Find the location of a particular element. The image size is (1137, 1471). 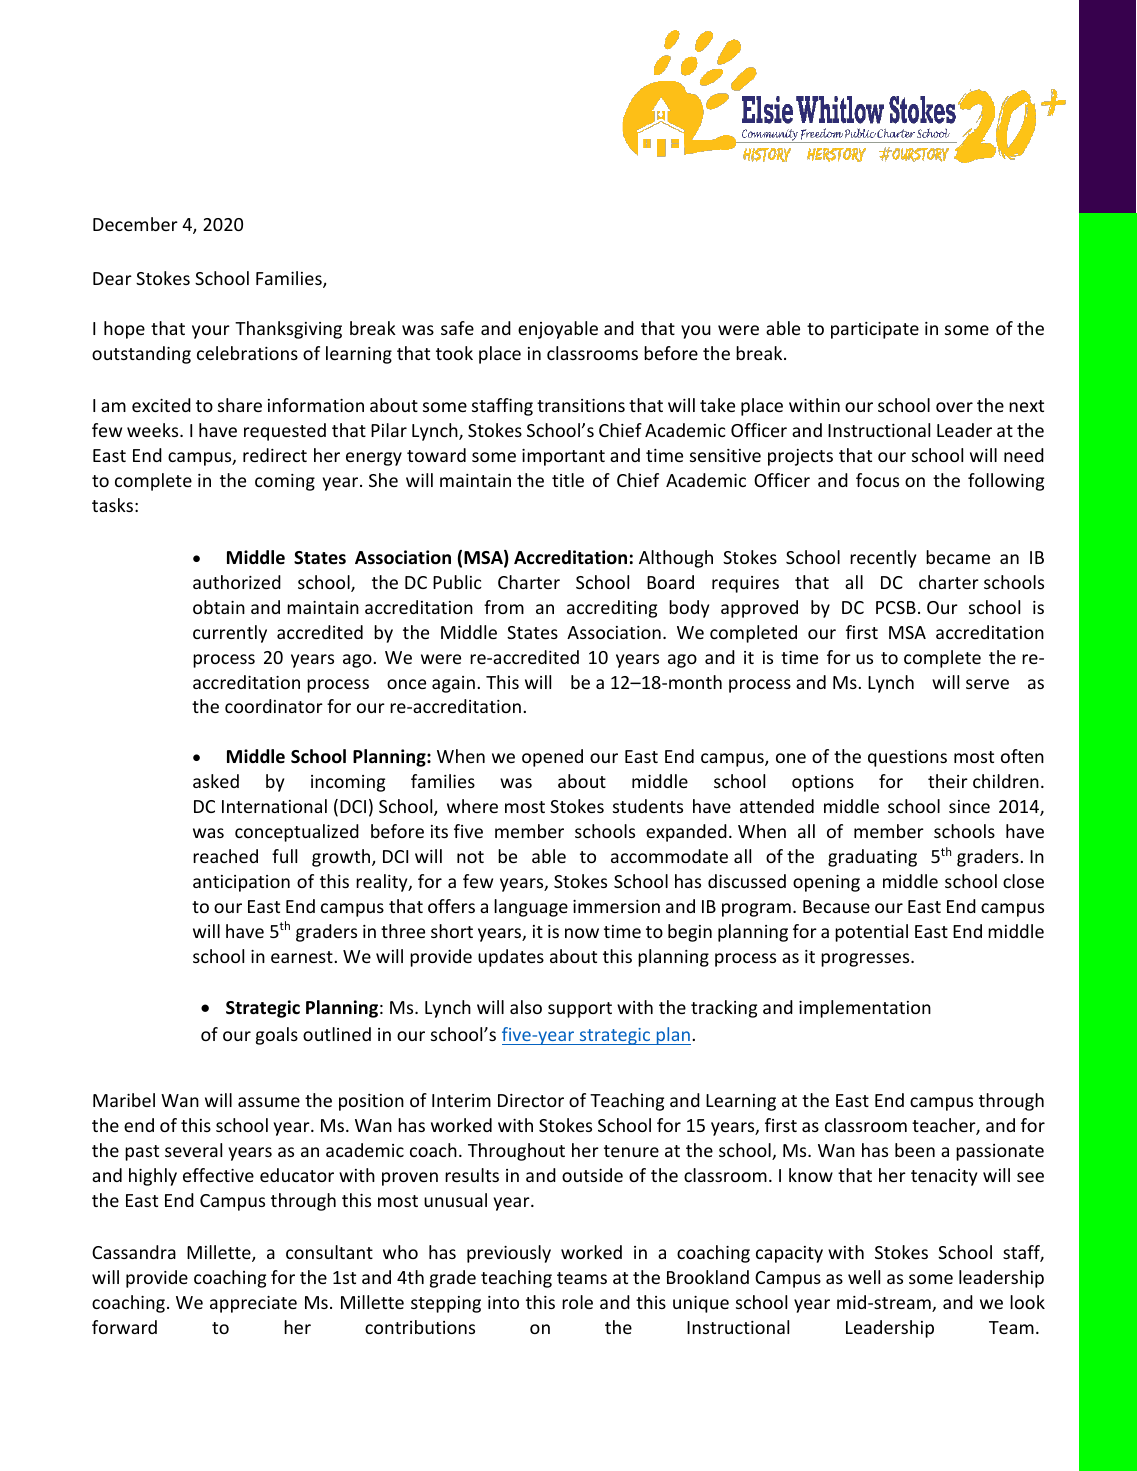

December is located at coordinates (135, 224).
